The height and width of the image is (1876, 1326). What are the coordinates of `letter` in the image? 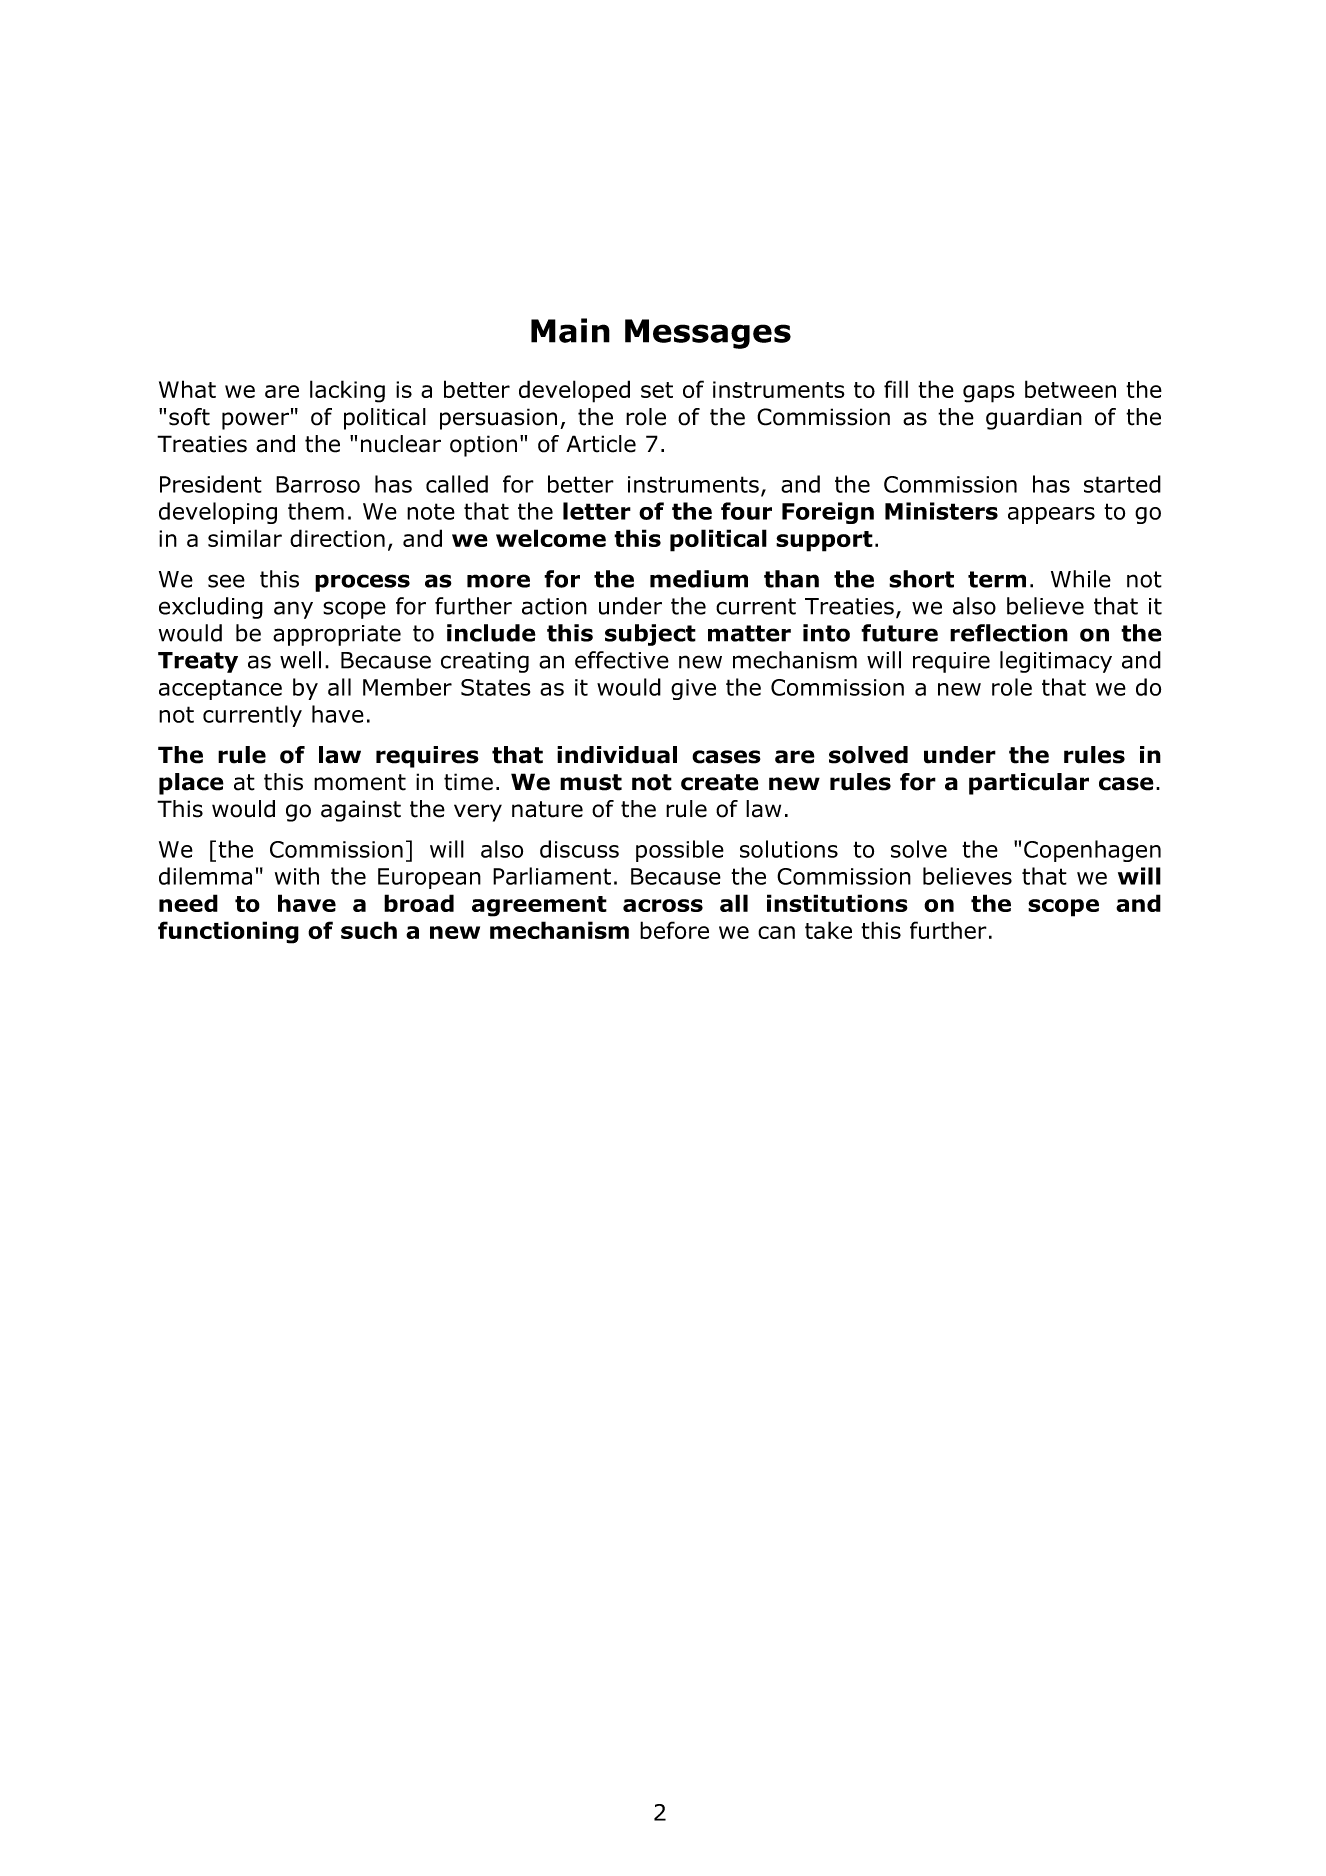 It's located at (597, 511).
